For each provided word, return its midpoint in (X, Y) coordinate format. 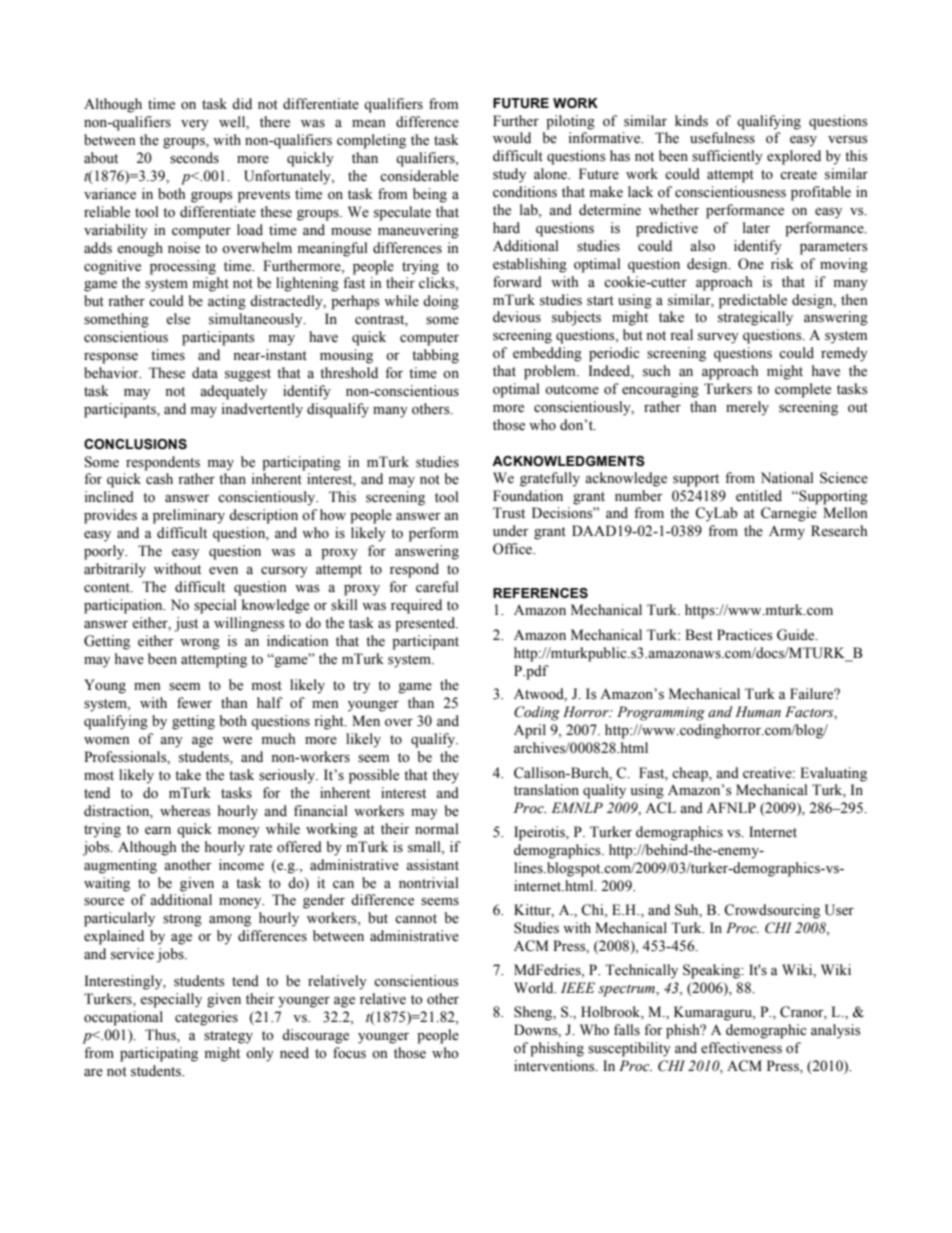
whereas (185, 811)
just (186, 624)
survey (718, 338)
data (205, 373)
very (195, 125)
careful (437, 587)
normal (437, 829)
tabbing (435, 356)
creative (768, 773)
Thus (161, 1036)
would (512, 138)
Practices (744, 635)
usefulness (722, 138)
